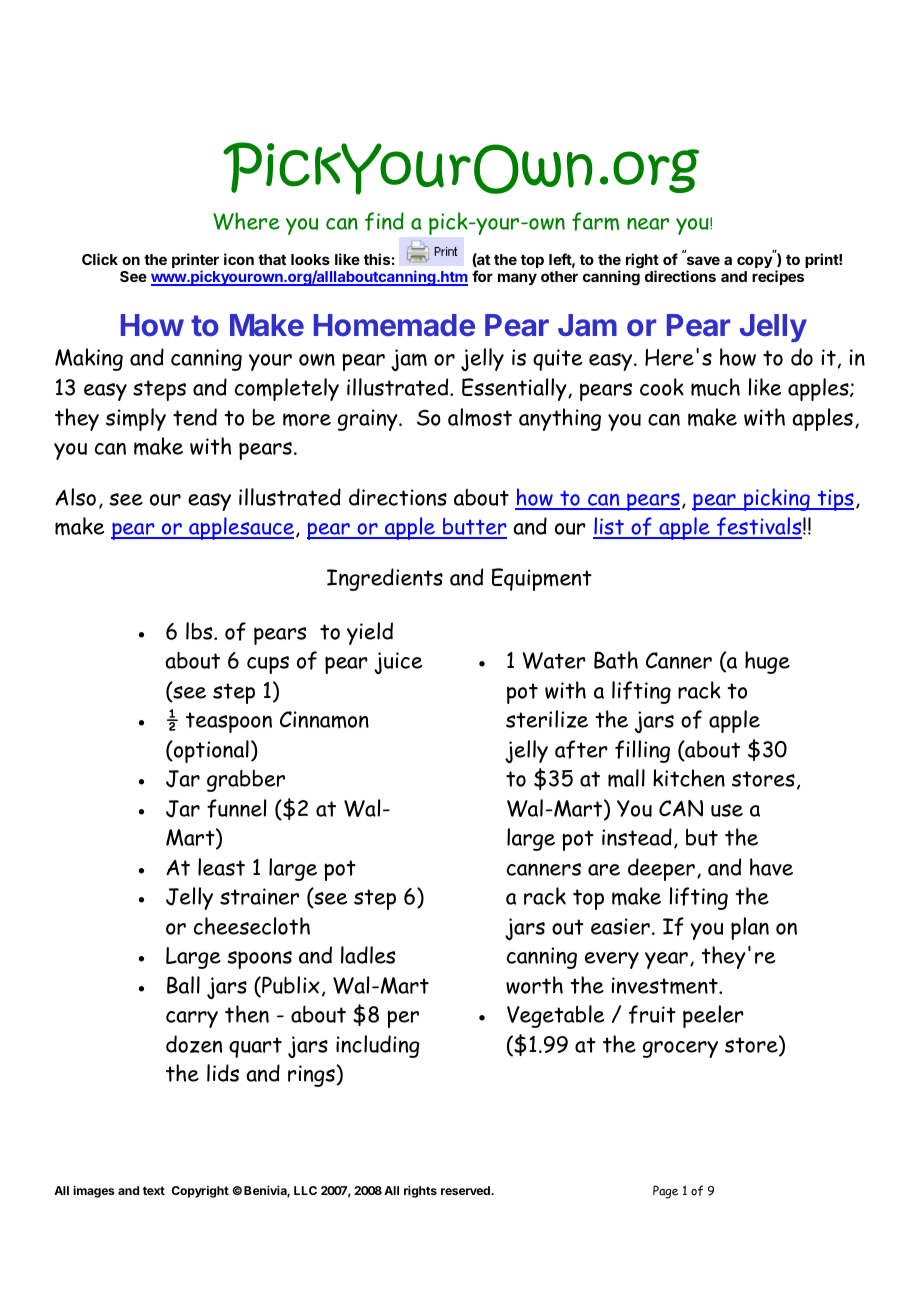  What do you see at coordinates (480, 417) in the page?
I see `almost` at bounding box center [480, 417].
